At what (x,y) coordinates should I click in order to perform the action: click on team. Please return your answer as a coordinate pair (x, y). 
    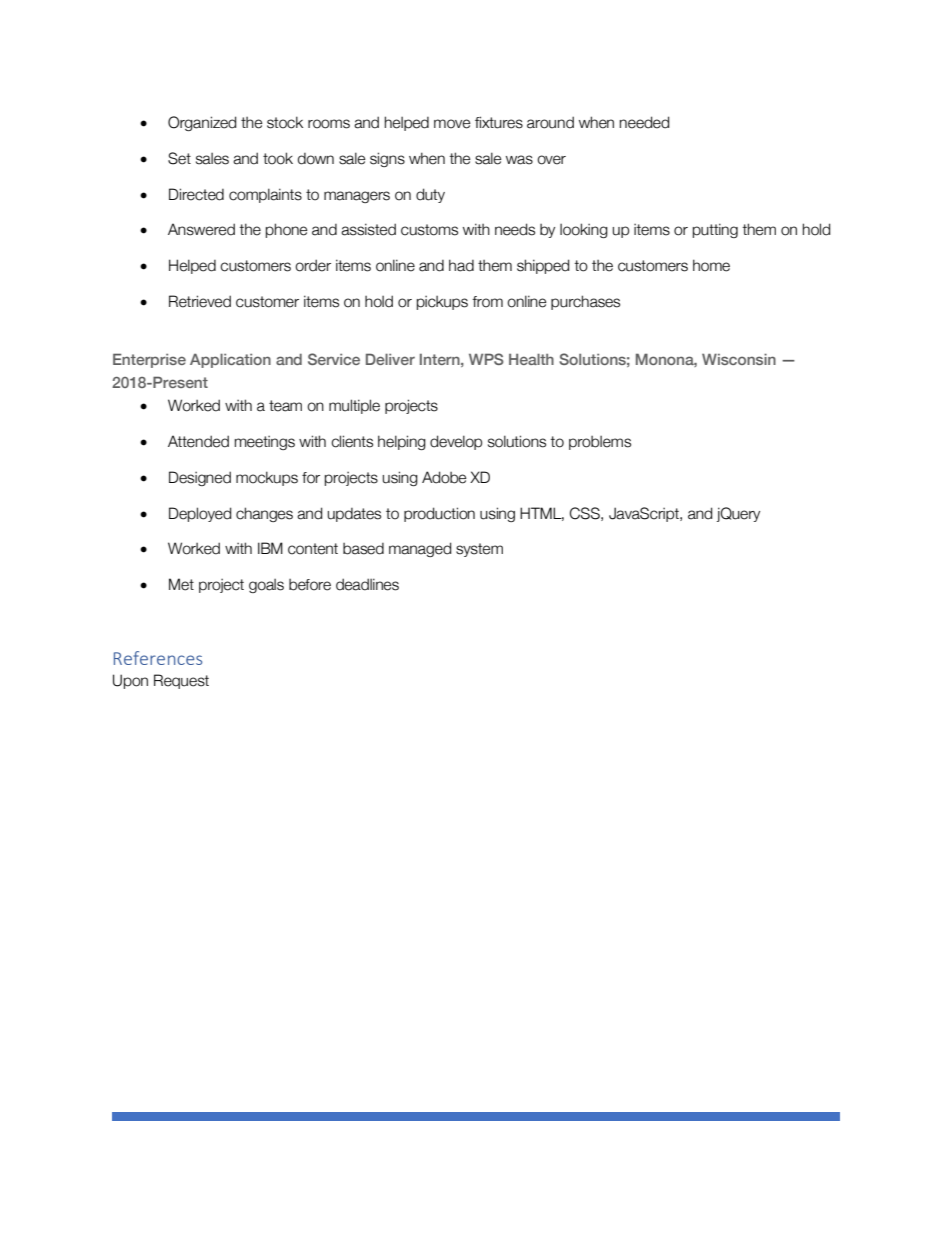
    Looking at the image, I should click on (285, 406).
